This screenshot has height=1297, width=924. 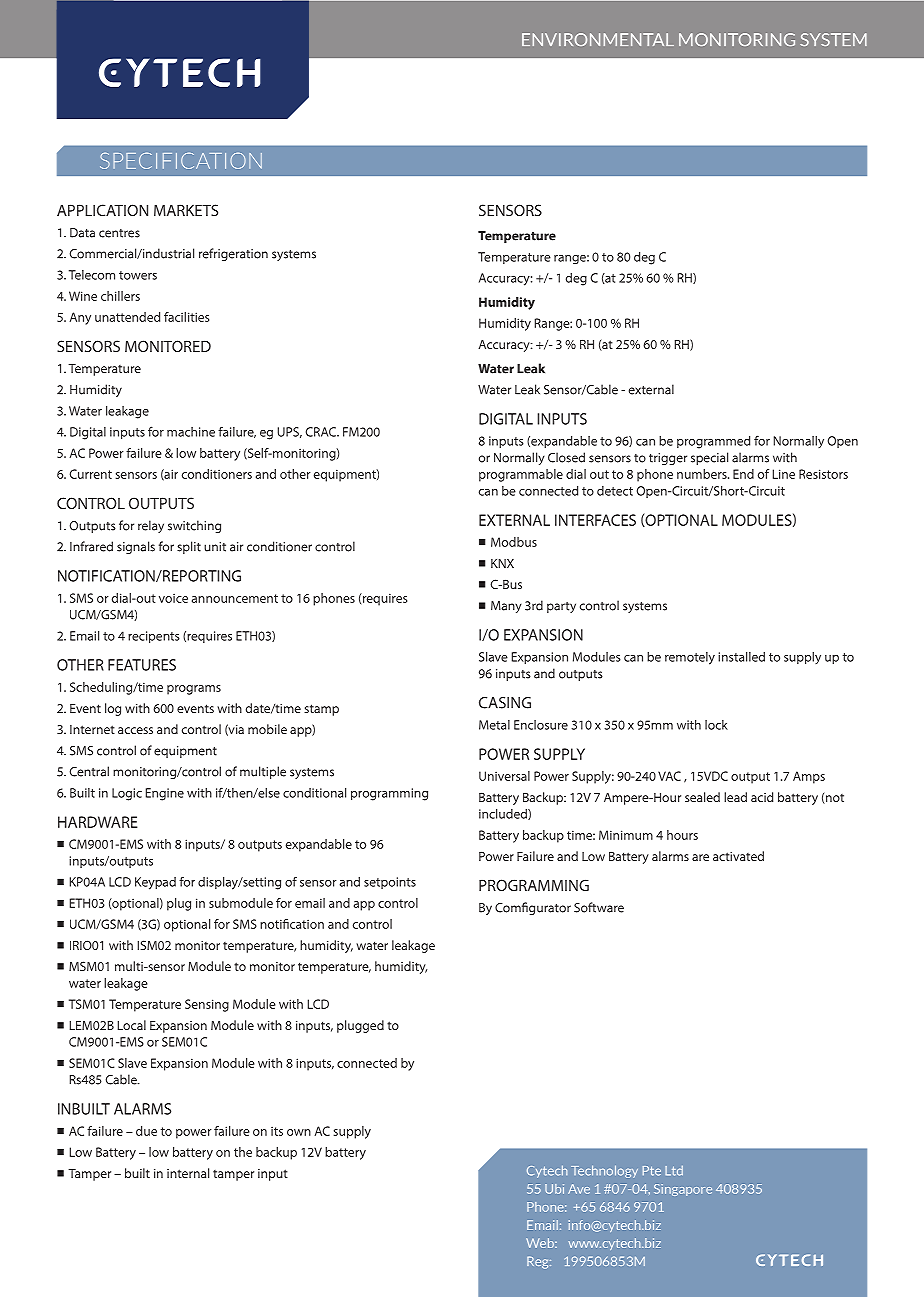 I want to click on setpoints, so click(x=390, y=883).
